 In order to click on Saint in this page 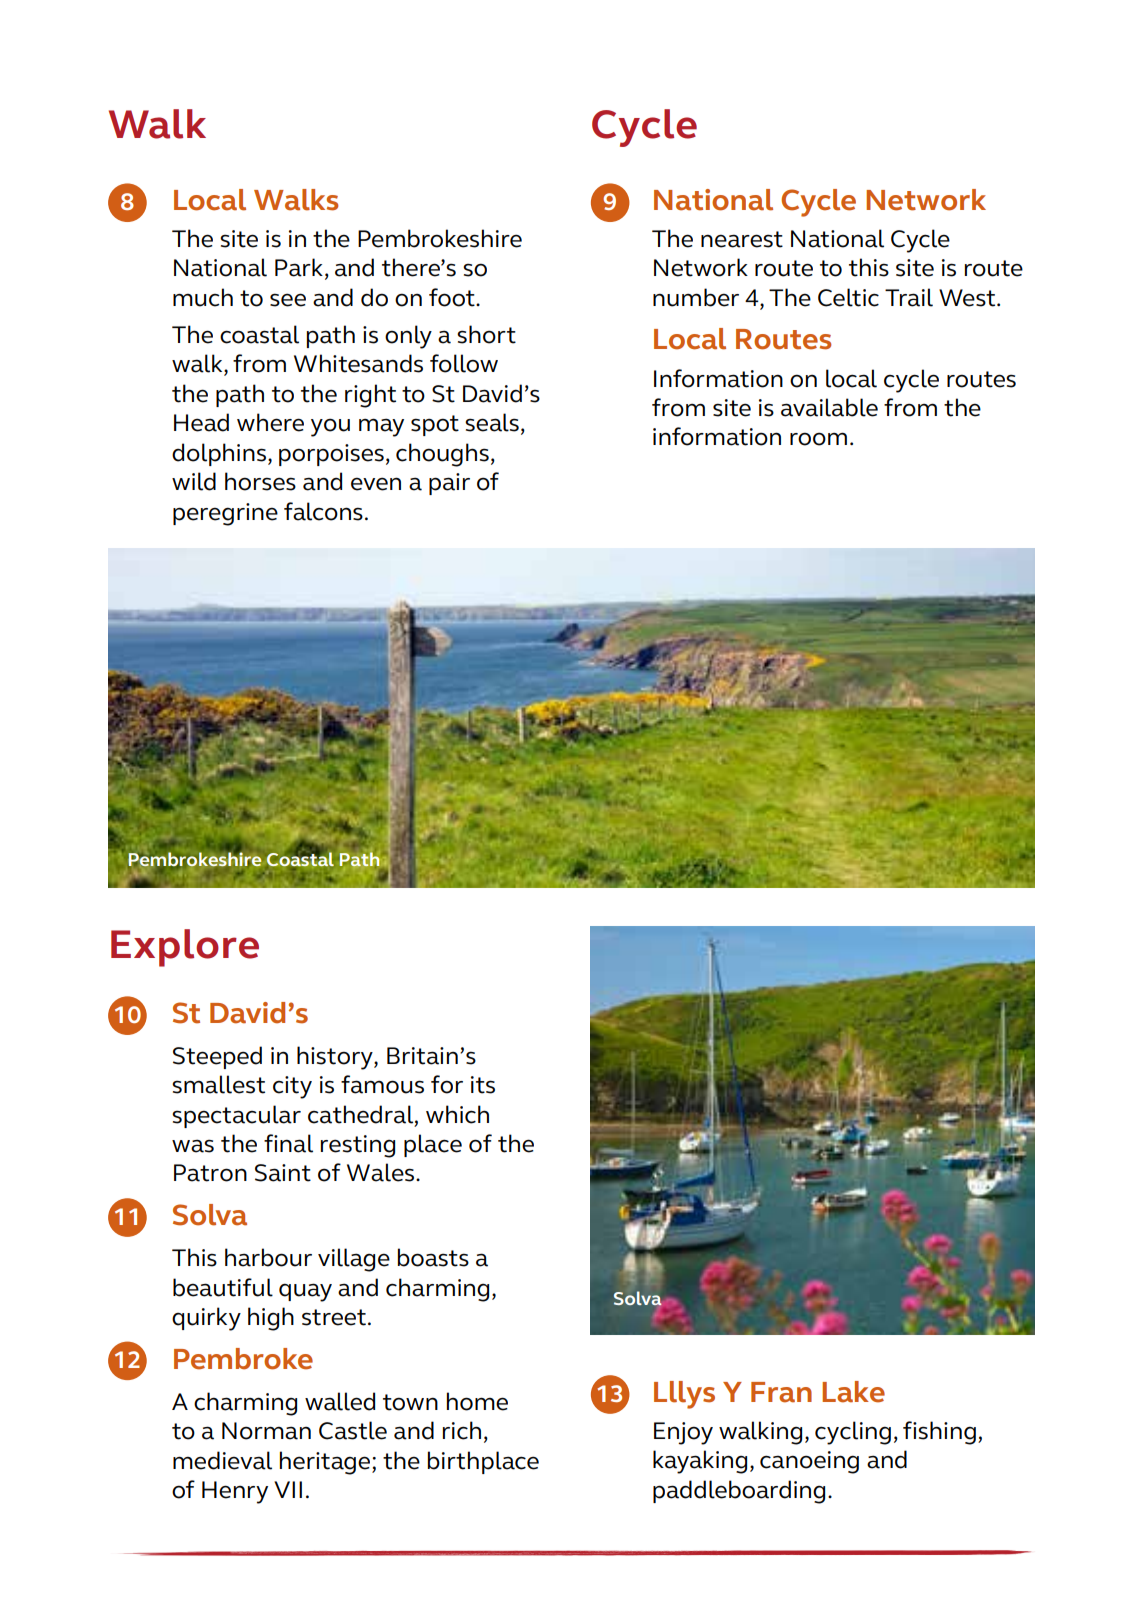, I will do `click(283, 1173)`.
